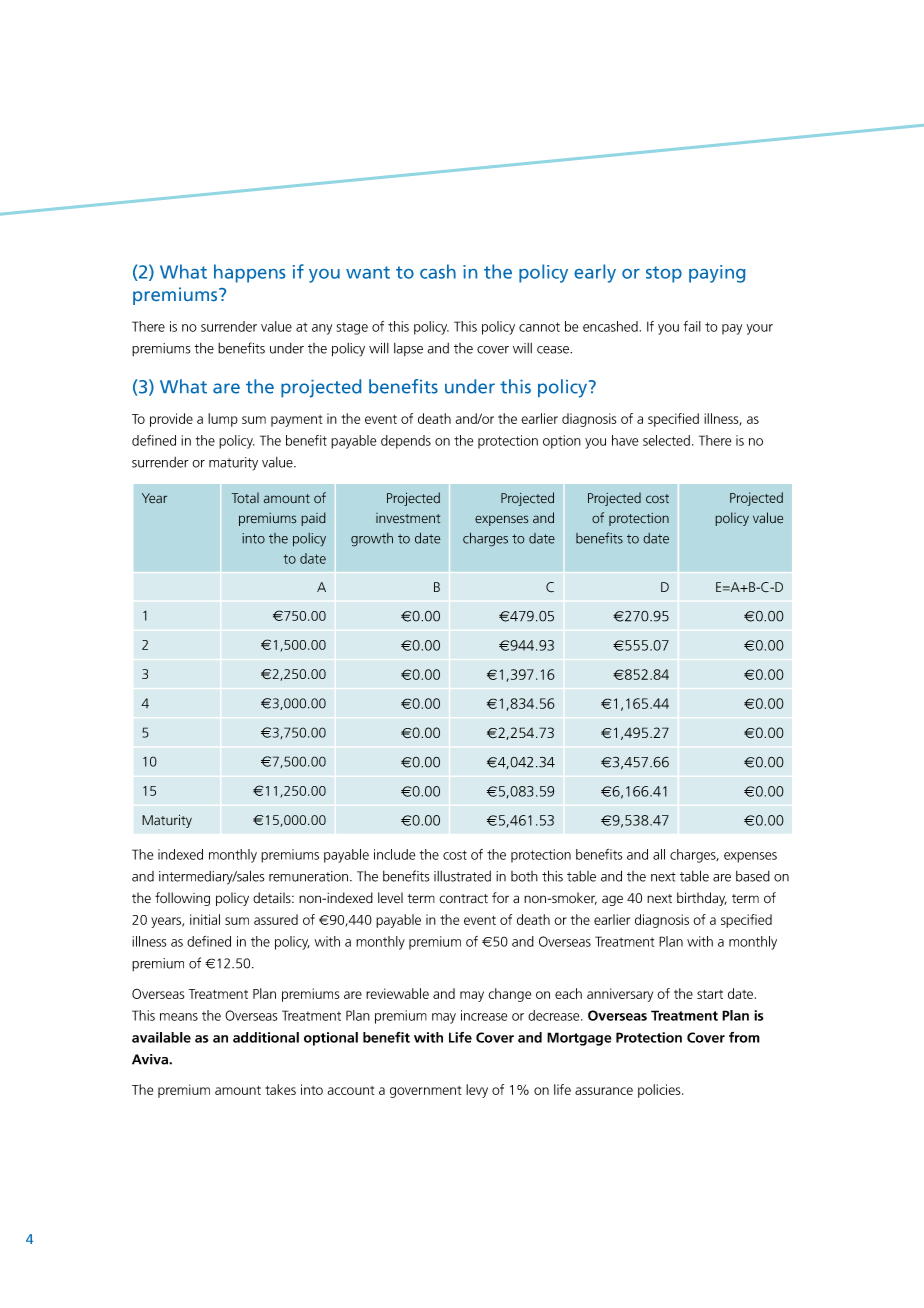  I want to click on lump, so click(223, 420).
